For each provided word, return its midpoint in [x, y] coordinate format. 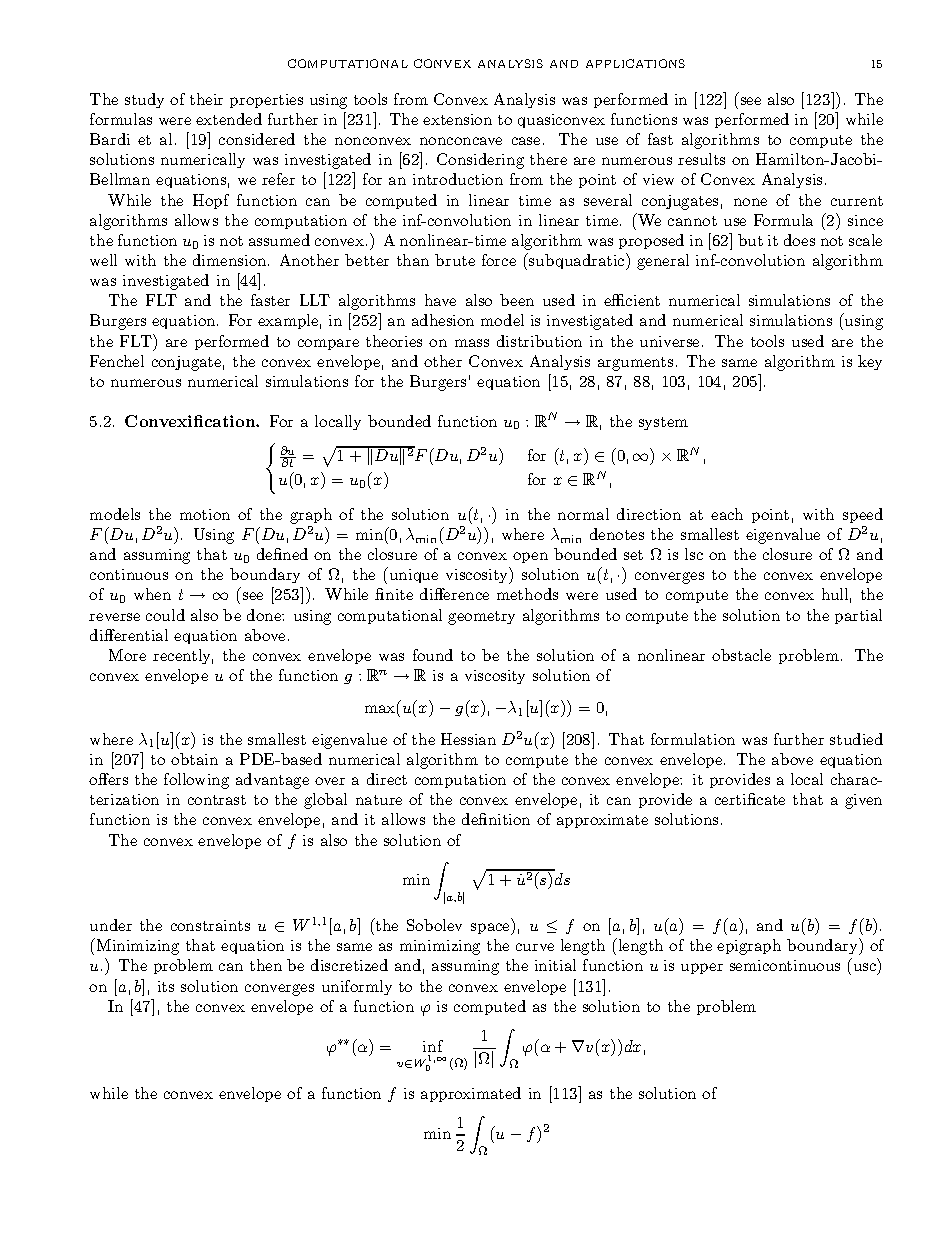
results [701, 159]
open [530, 557]
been [517, 300]
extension [457, 119]
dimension [231, 260]
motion [205, 514]
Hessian [468, 739]
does [799, 240]
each [727, 514]
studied [856, 739]
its [166, 986]
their [206, 99]
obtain [194, 759]
